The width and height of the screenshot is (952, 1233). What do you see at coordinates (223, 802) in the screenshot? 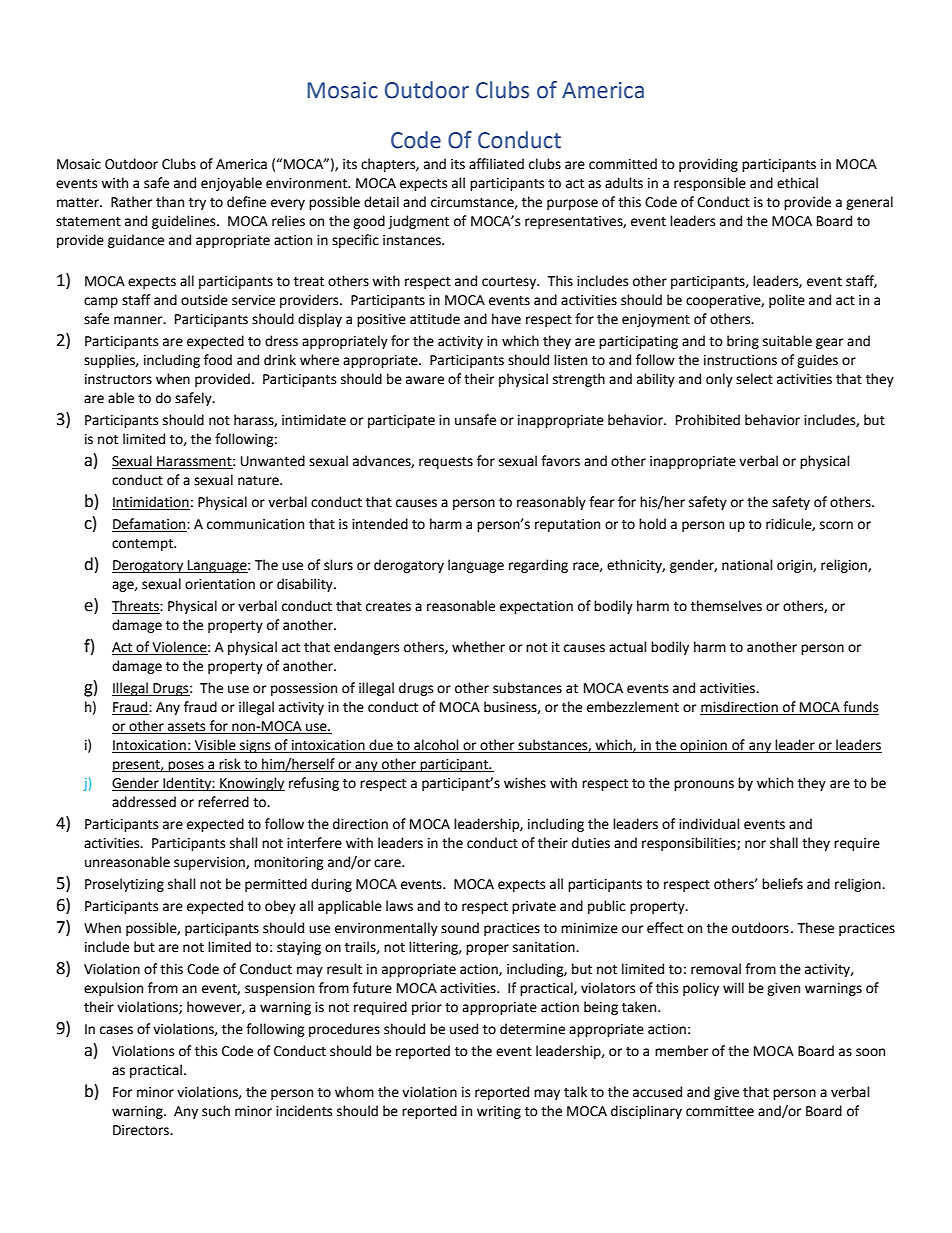
I see `referred` at bounding box center [223, 802].
